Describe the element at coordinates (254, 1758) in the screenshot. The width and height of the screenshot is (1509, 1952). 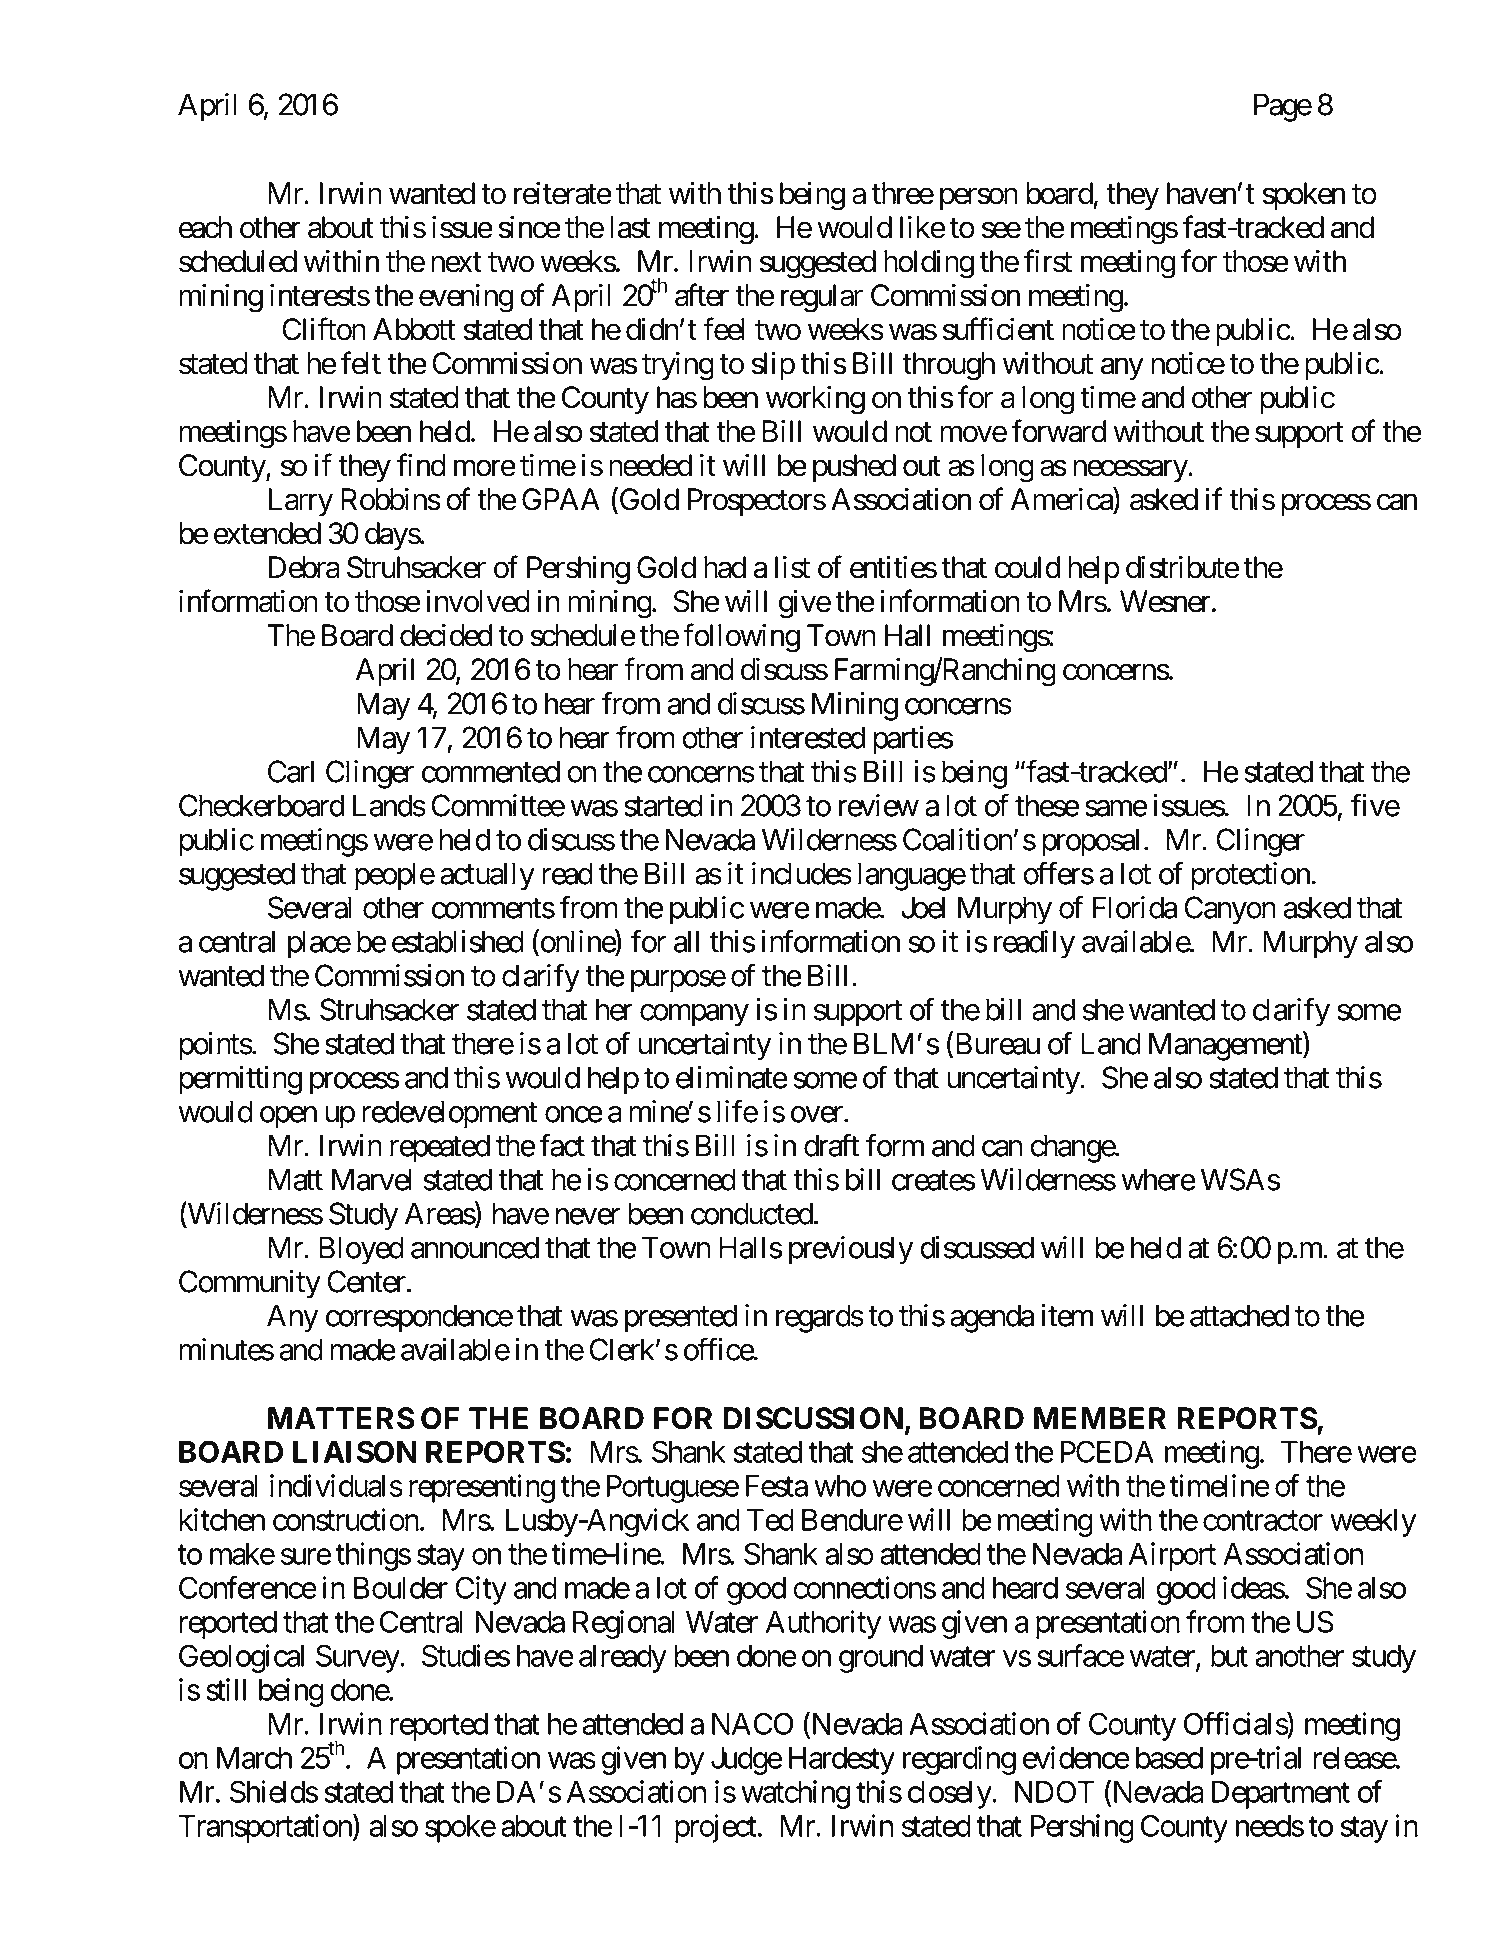
I see `March` at that location.
